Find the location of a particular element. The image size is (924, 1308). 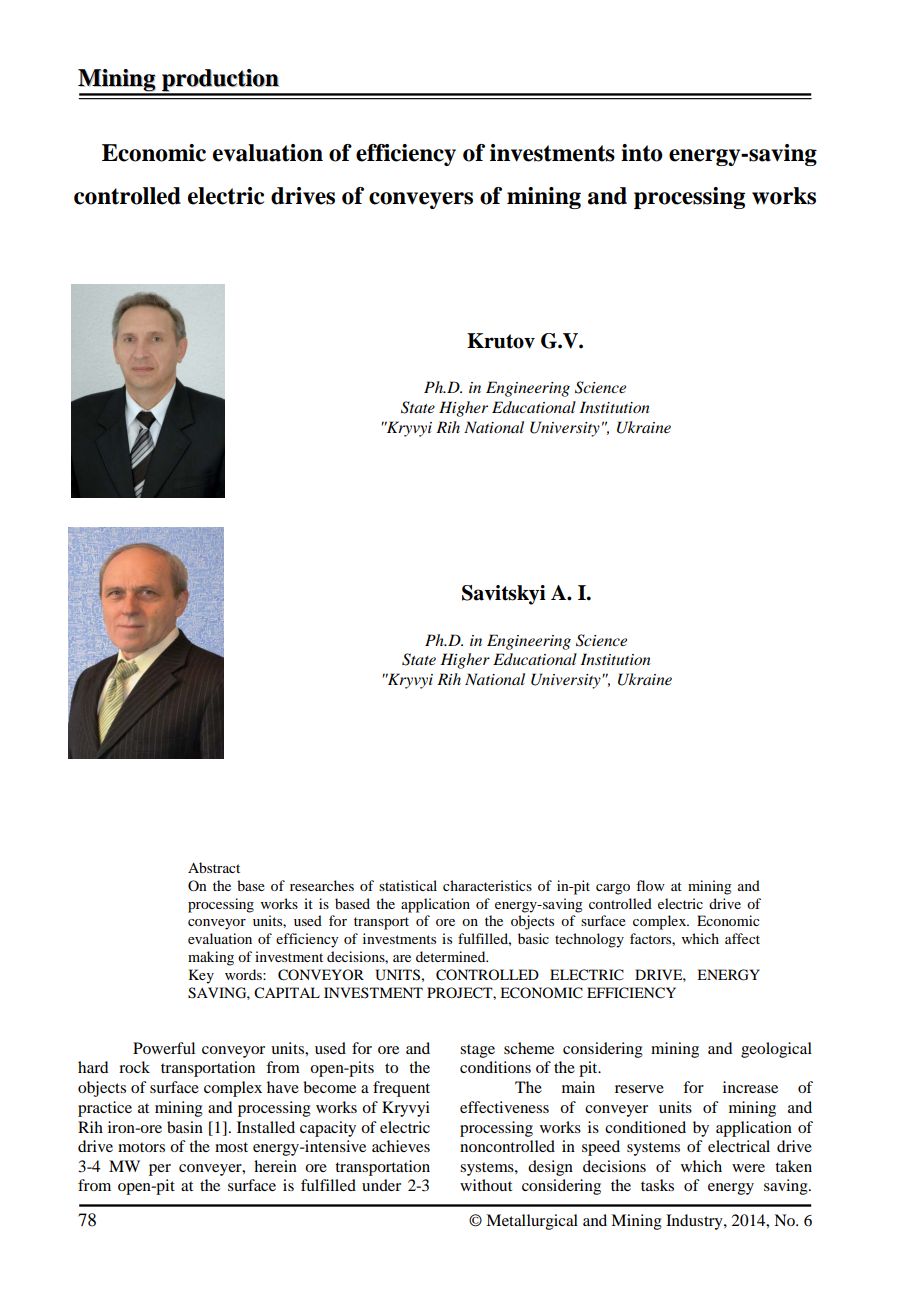

characteristics is located at coordinates (487, 885).
